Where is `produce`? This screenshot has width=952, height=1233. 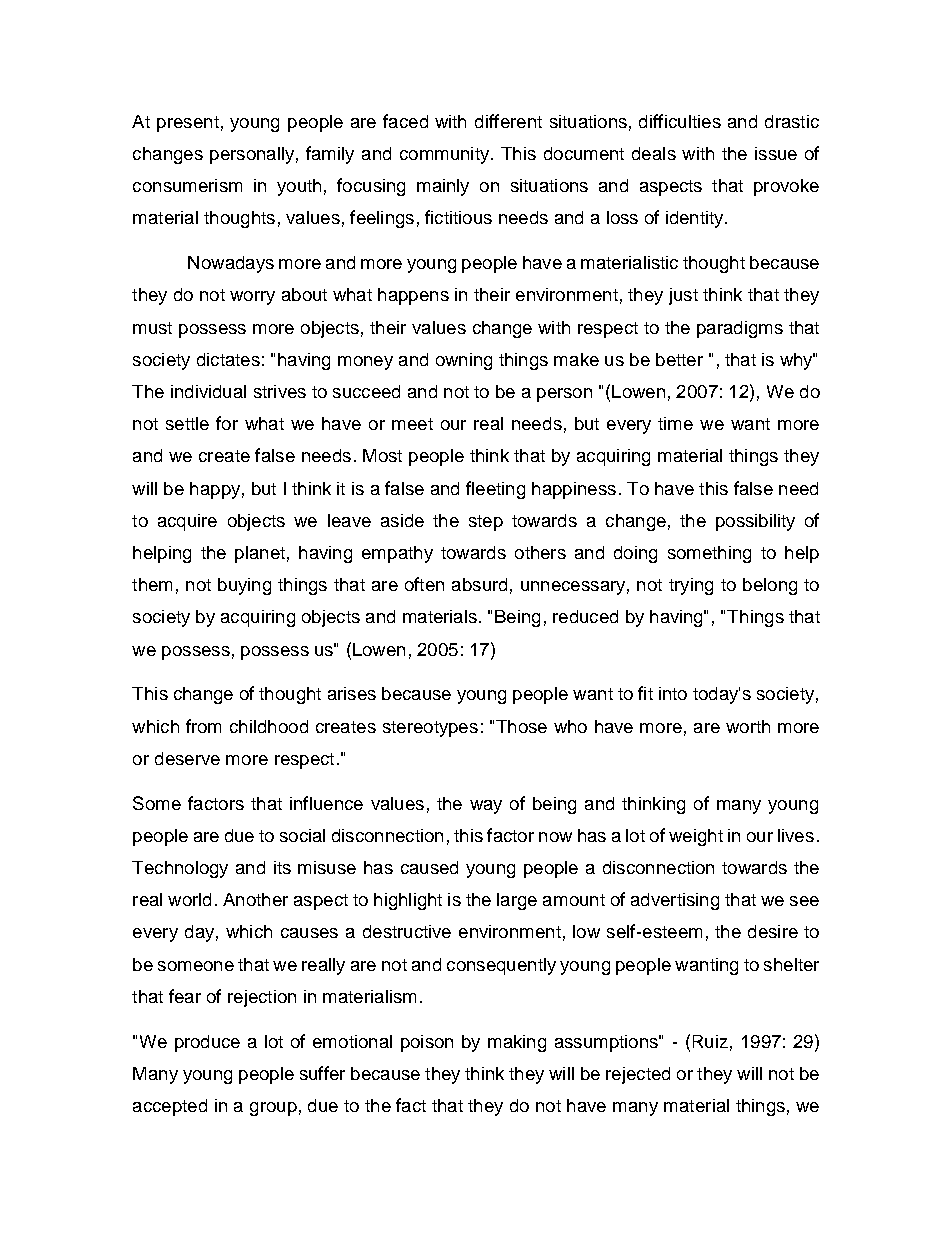 produce is located at coordinates (207, 1043).
